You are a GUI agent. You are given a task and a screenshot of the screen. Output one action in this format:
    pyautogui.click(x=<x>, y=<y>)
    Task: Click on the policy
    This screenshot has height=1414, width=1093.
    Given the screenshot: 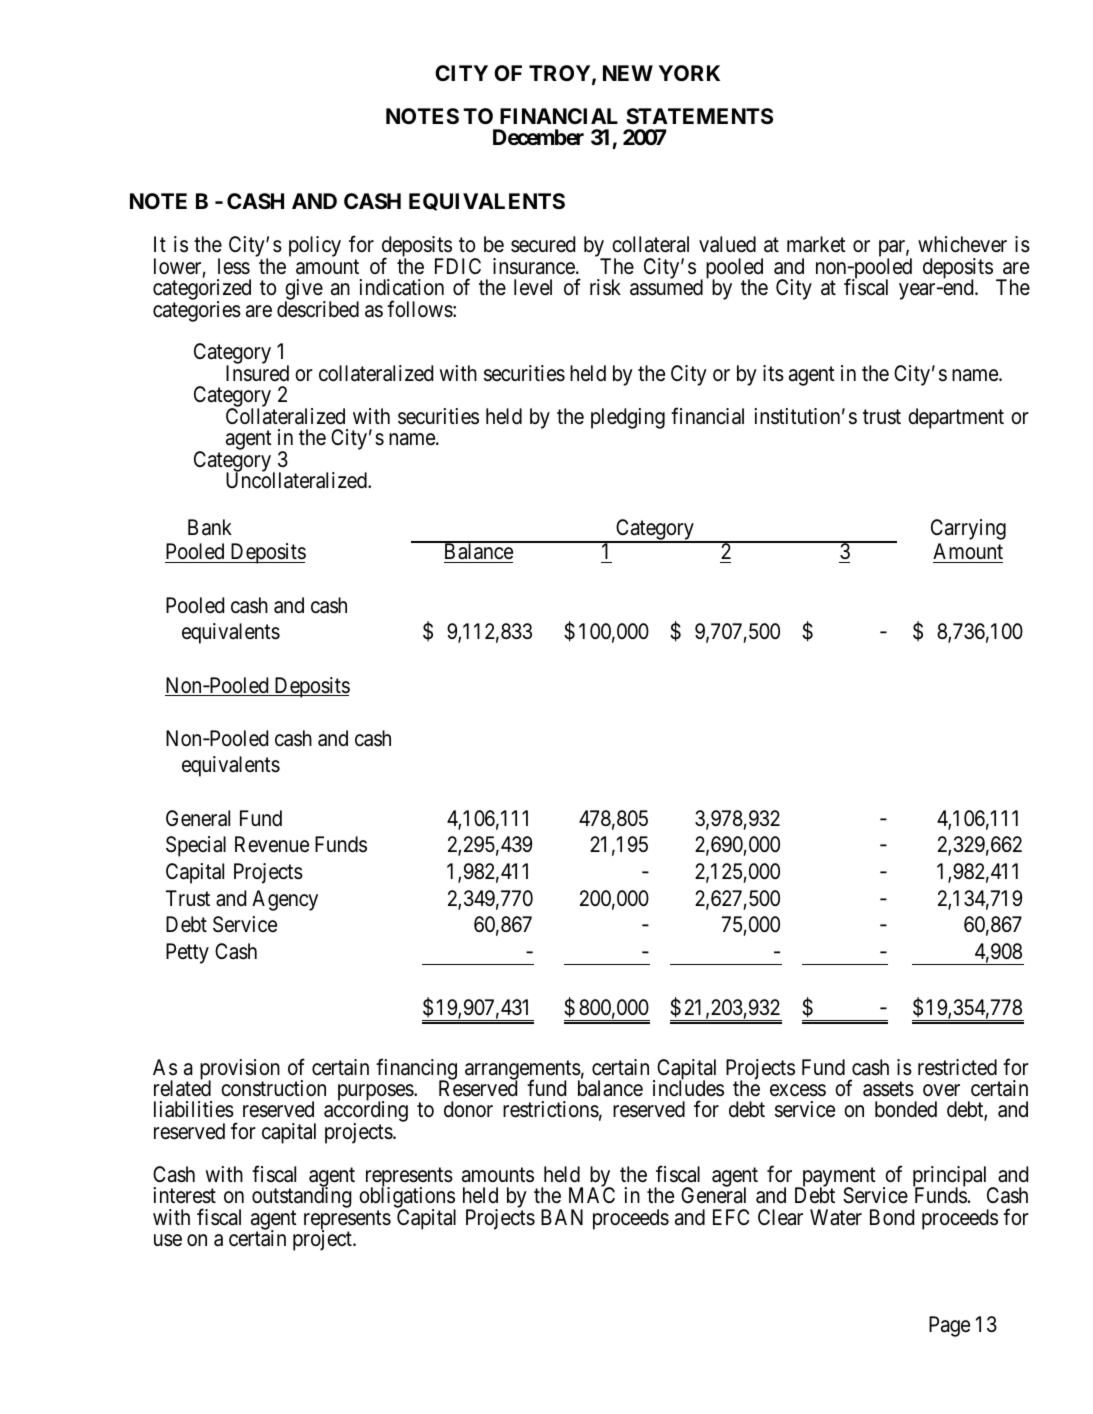 What is the action you would take?
    pyautogui.click(x=315, y=246)
